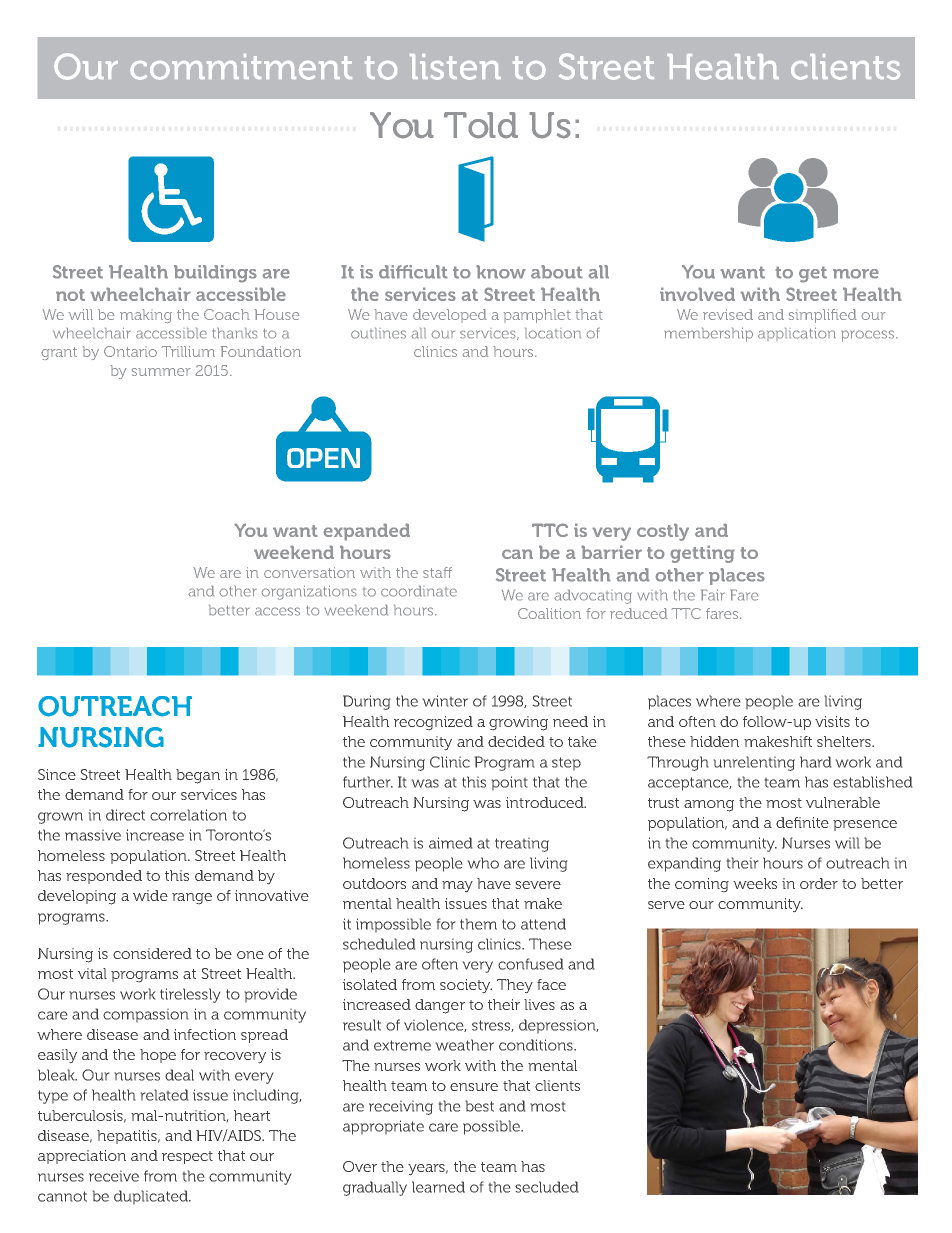  Describe the element at coordinates (428, 1169) in the image. I see `years` at that location.
